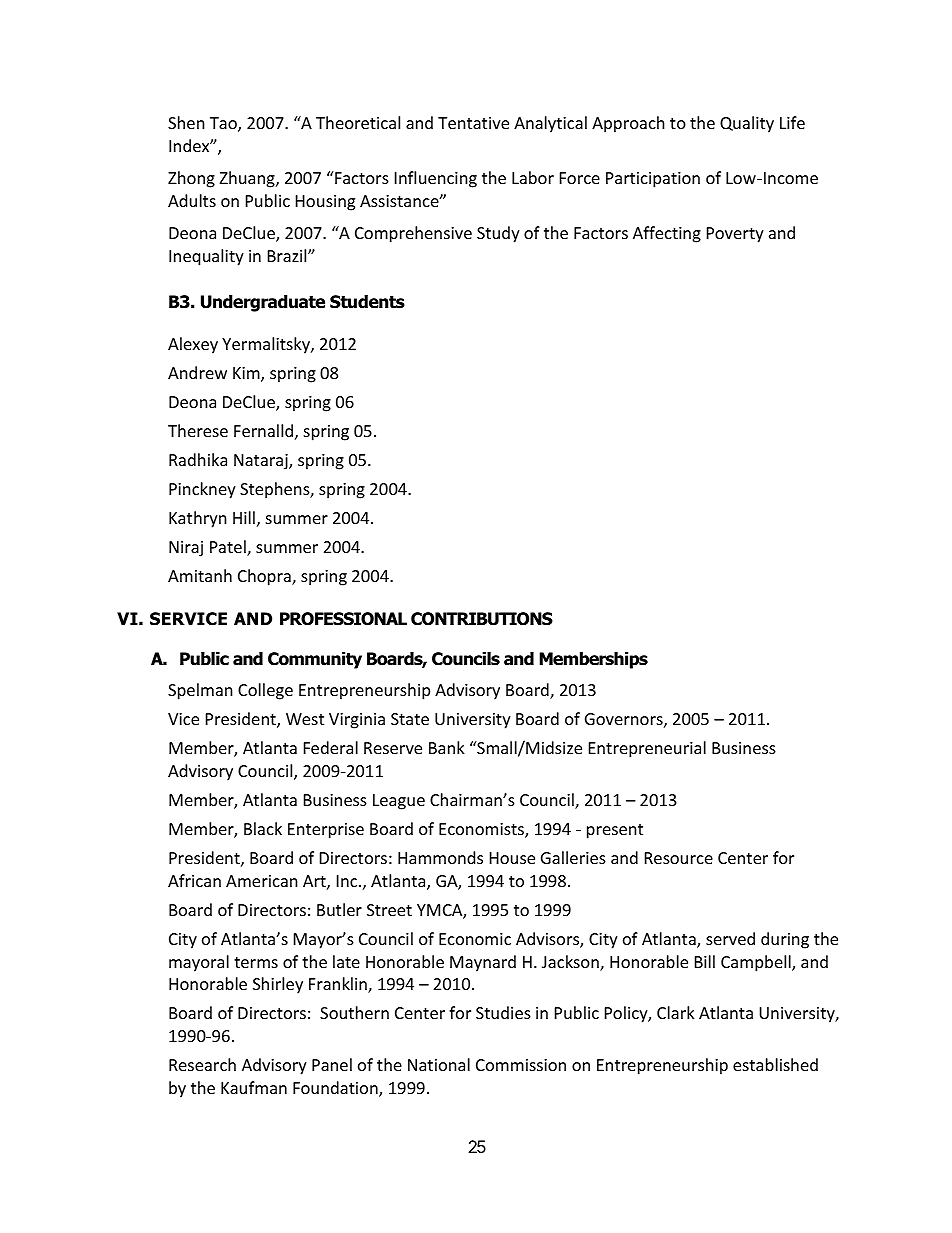 The height and width of the page is (1233, 952). What do you see at coordinates (248, 179) in the page?
I see `Zhuang` at bounding box center [248, 179].
